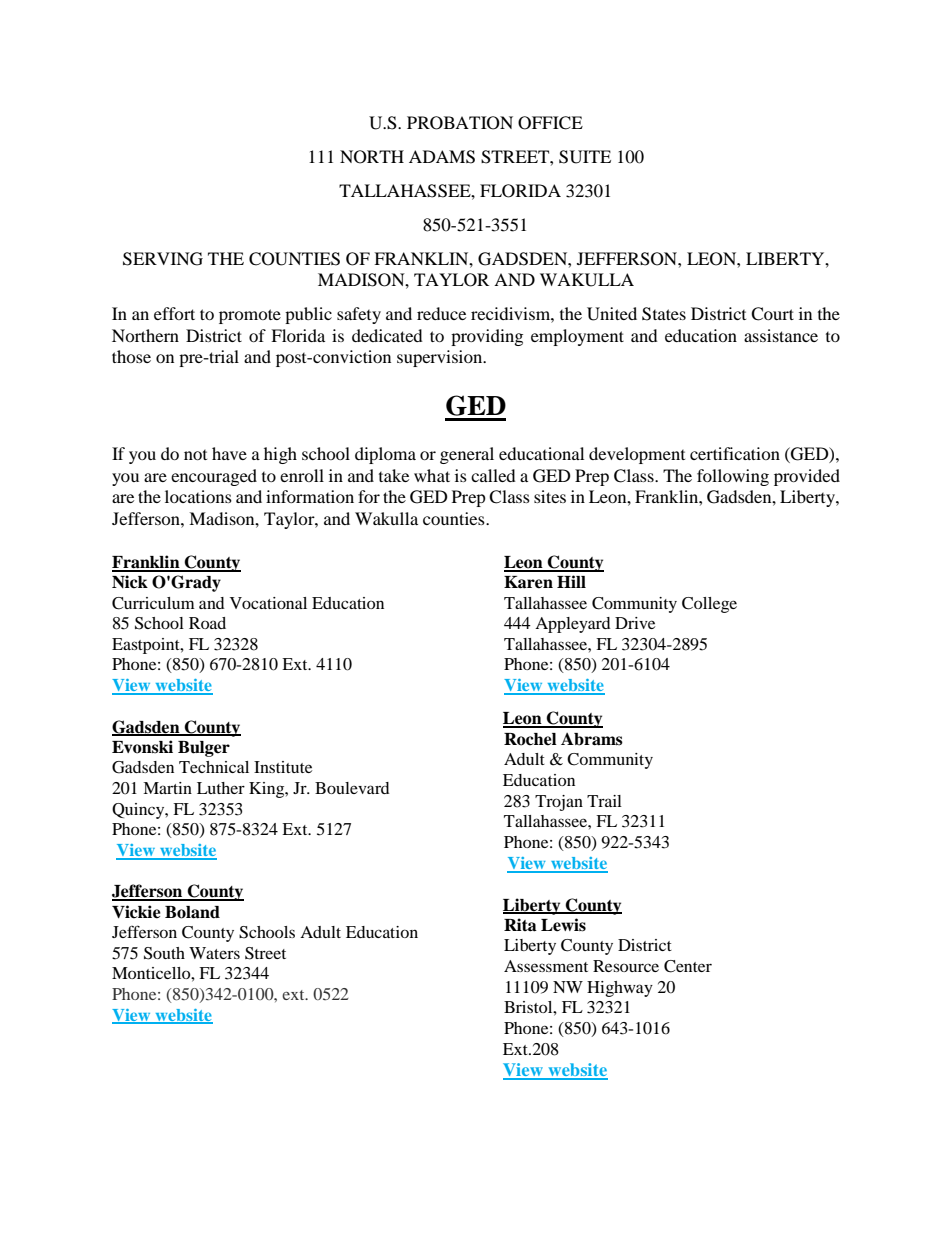 The height and width of the page is (1233, 952). Describe the element at coordinates (163, 259) in the page. I see `SERVING` at that location.
